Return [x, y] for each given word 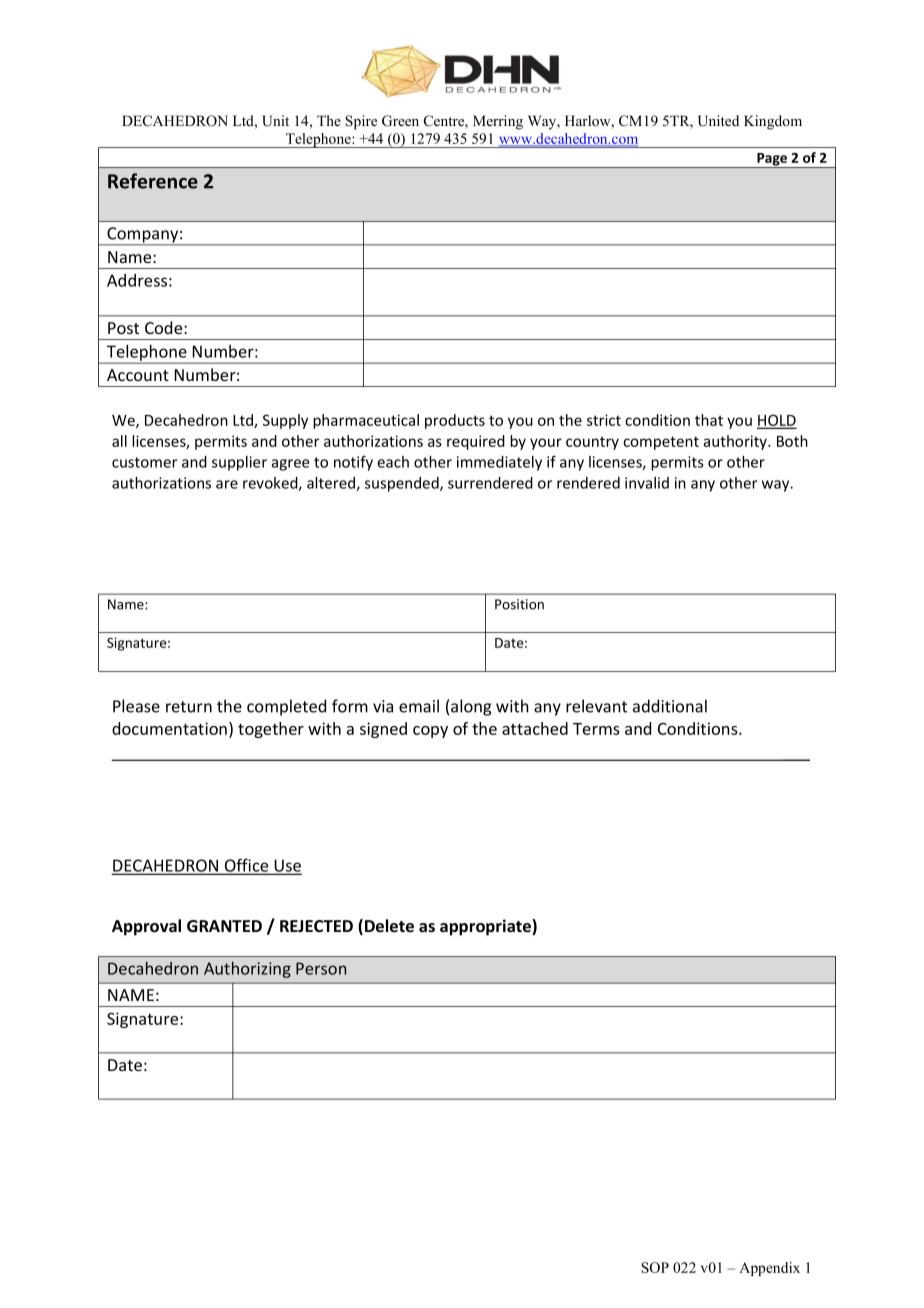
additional [670, 706]
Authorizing [247, 970]
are [227, 484]
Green [400, 121]
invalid [647, 483]
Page [772, 160]
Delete [389, 926]
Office [246, 866]
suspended [403, 484]
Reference [153, 181]
